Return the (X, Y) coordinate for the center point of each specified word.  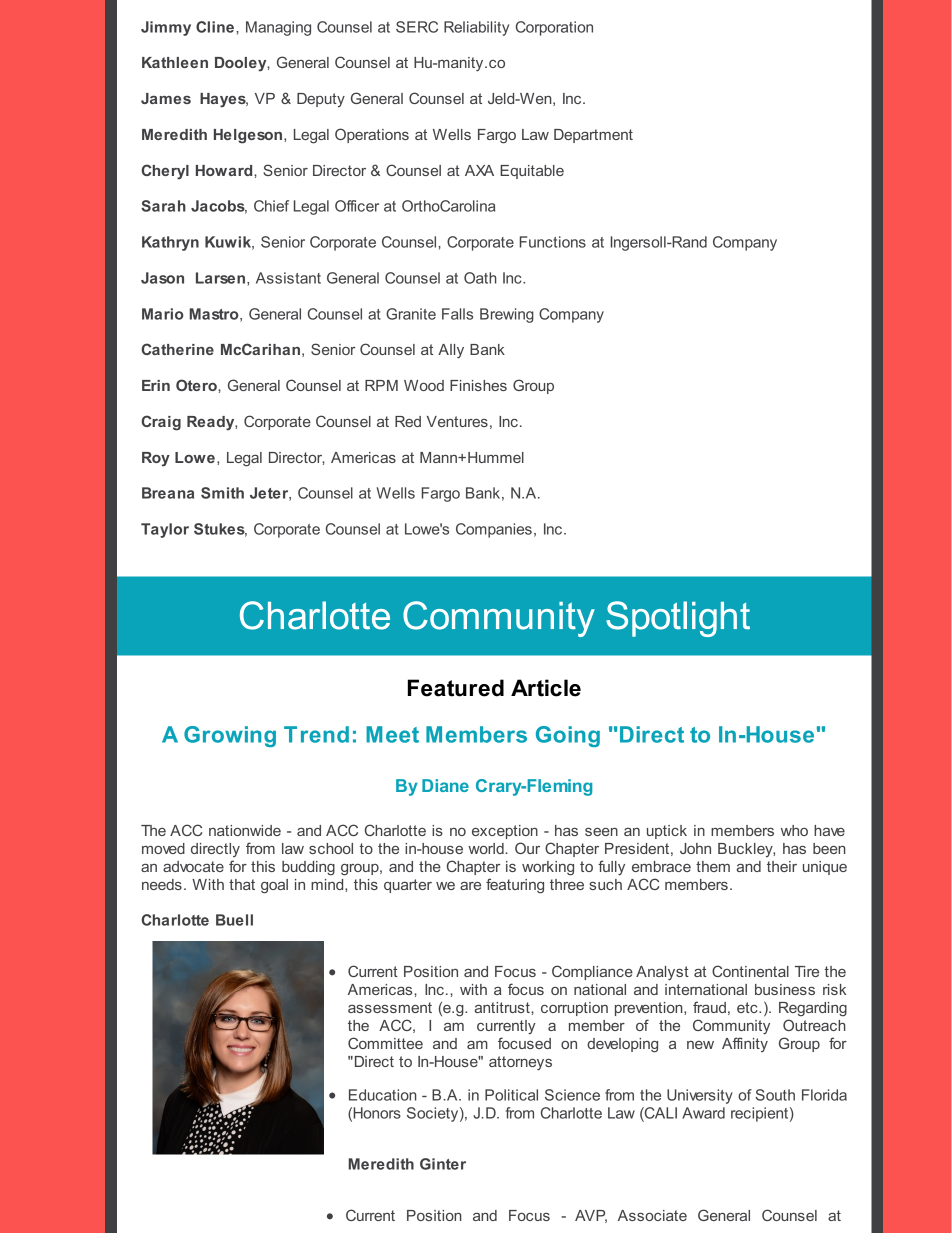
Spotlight (678, 619)
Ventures (457, 421)
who (794, 830)
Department (593, 136)
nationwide (245, 830)
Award (703, 1113)
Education (383, 1095)
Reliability (476, 28)
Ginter (443, 1164)
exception (505, 832)
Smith (222, 493)
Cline (215, 27)
